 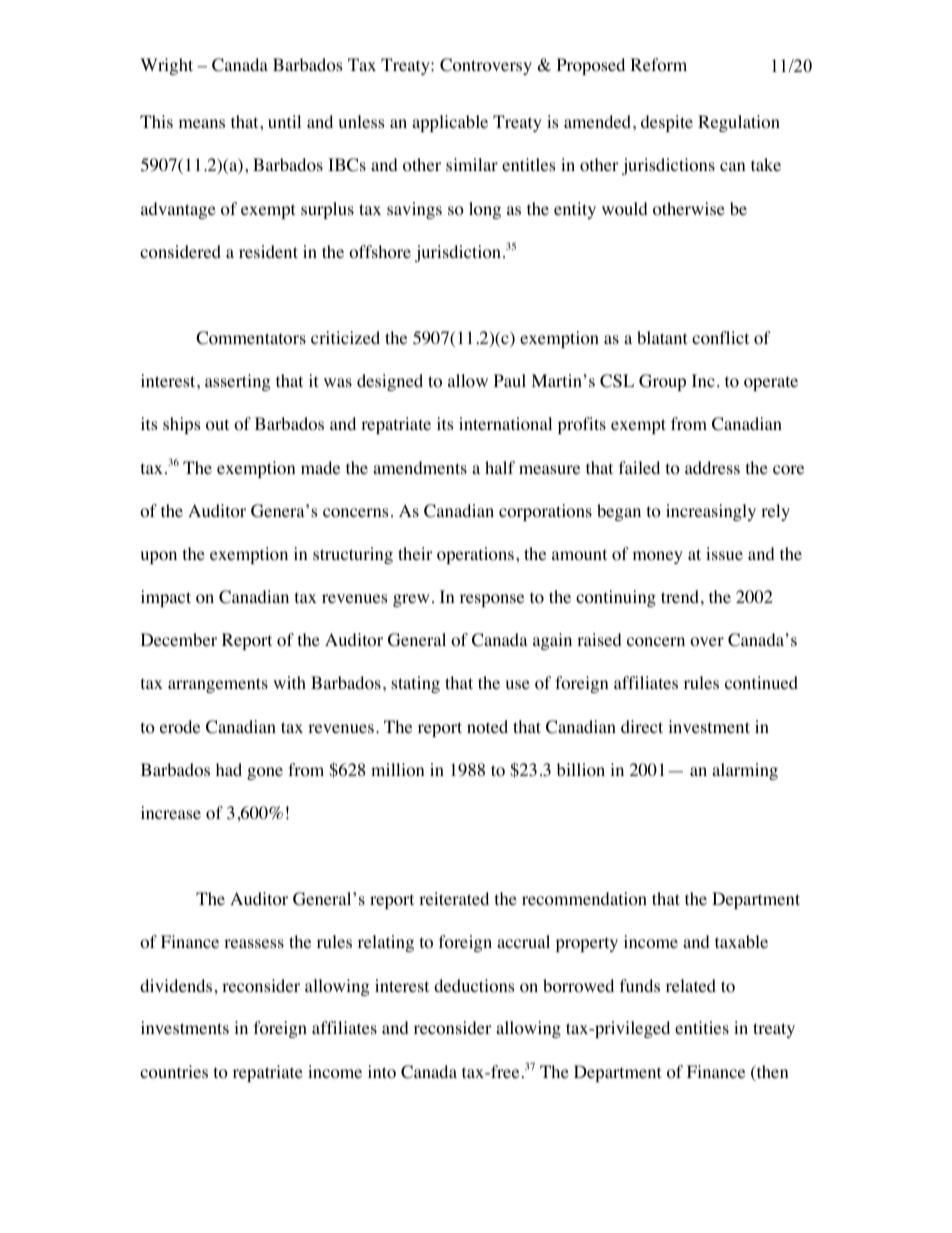 What do you see at coordinates (739, 123) in the screenshot?
I see `Regulation` at bounding box center [739, 123].
